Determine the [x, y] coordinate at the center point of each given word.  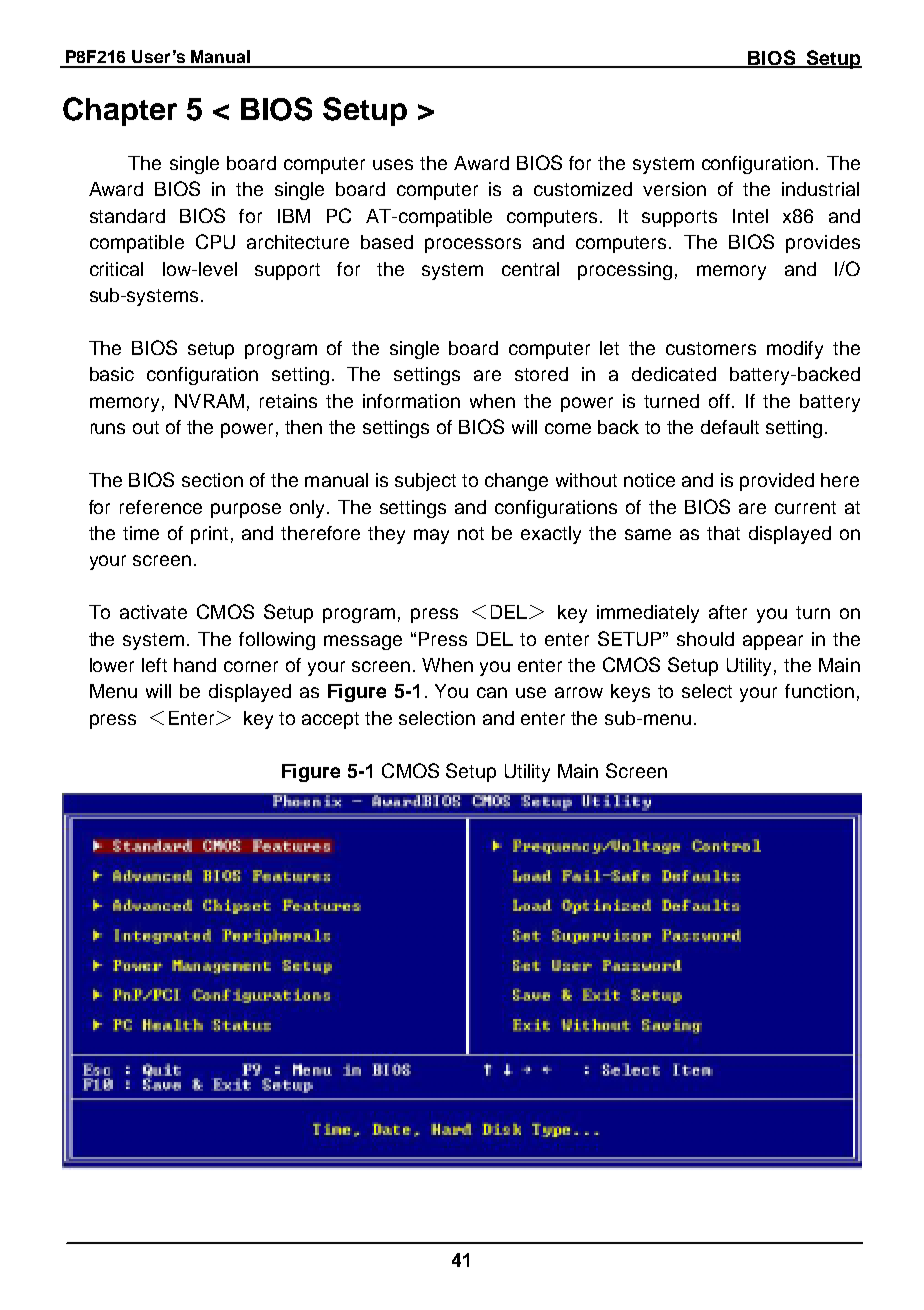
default [730, 427]
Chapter [120, 111]
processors [473, 245]
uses [393, 164]
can [492, 692]
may [431, 536]
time [141, 533]
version [674, 189]
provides [823, 244]
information [411, 401]
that [723, 533]
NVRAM [209, 401]
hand [195, 665]
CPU [215, 241]
